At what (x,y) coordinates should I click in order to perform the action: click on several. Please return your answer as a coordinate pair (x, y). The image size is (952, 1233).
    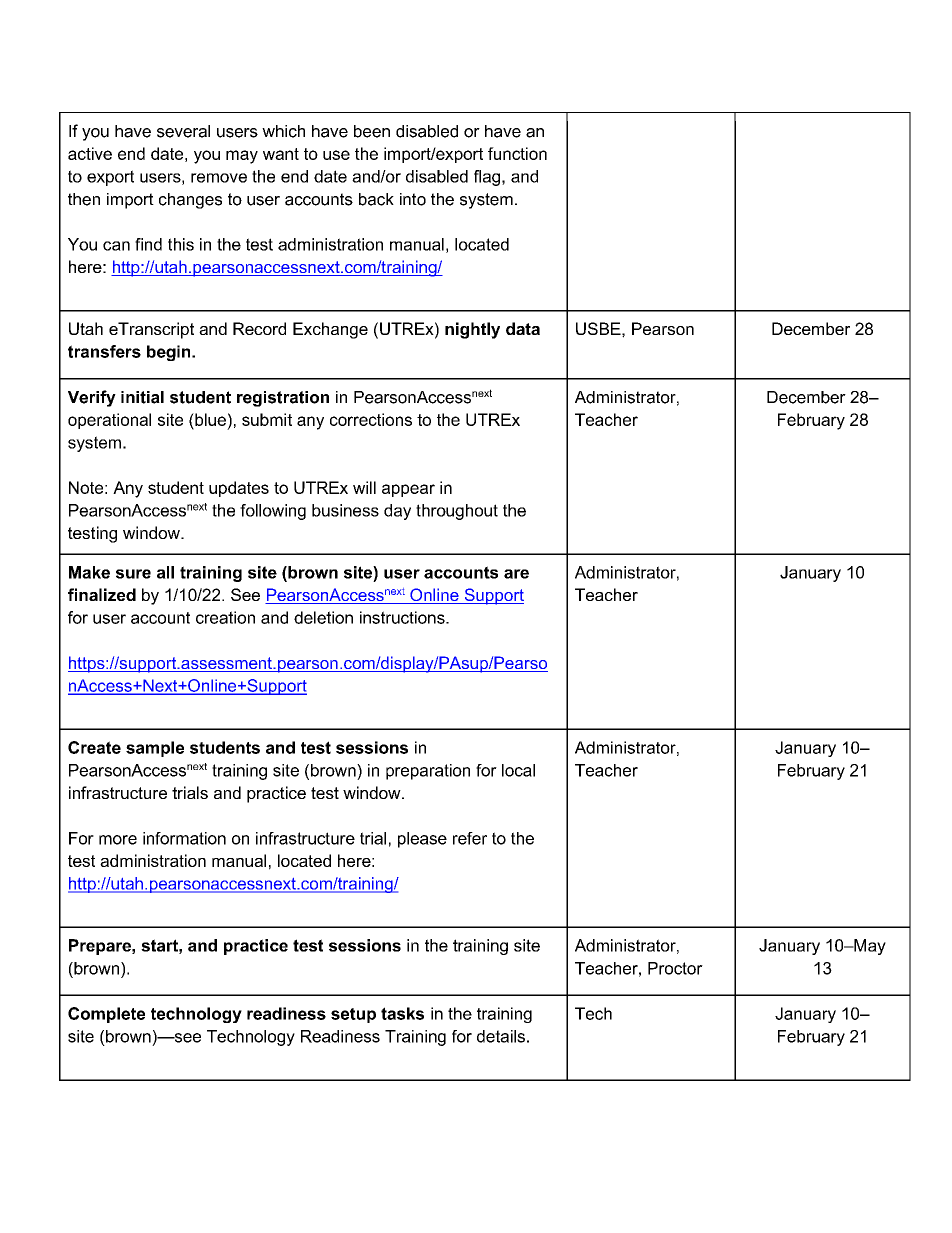
    Looking at the image, I should click on (183, 131).
